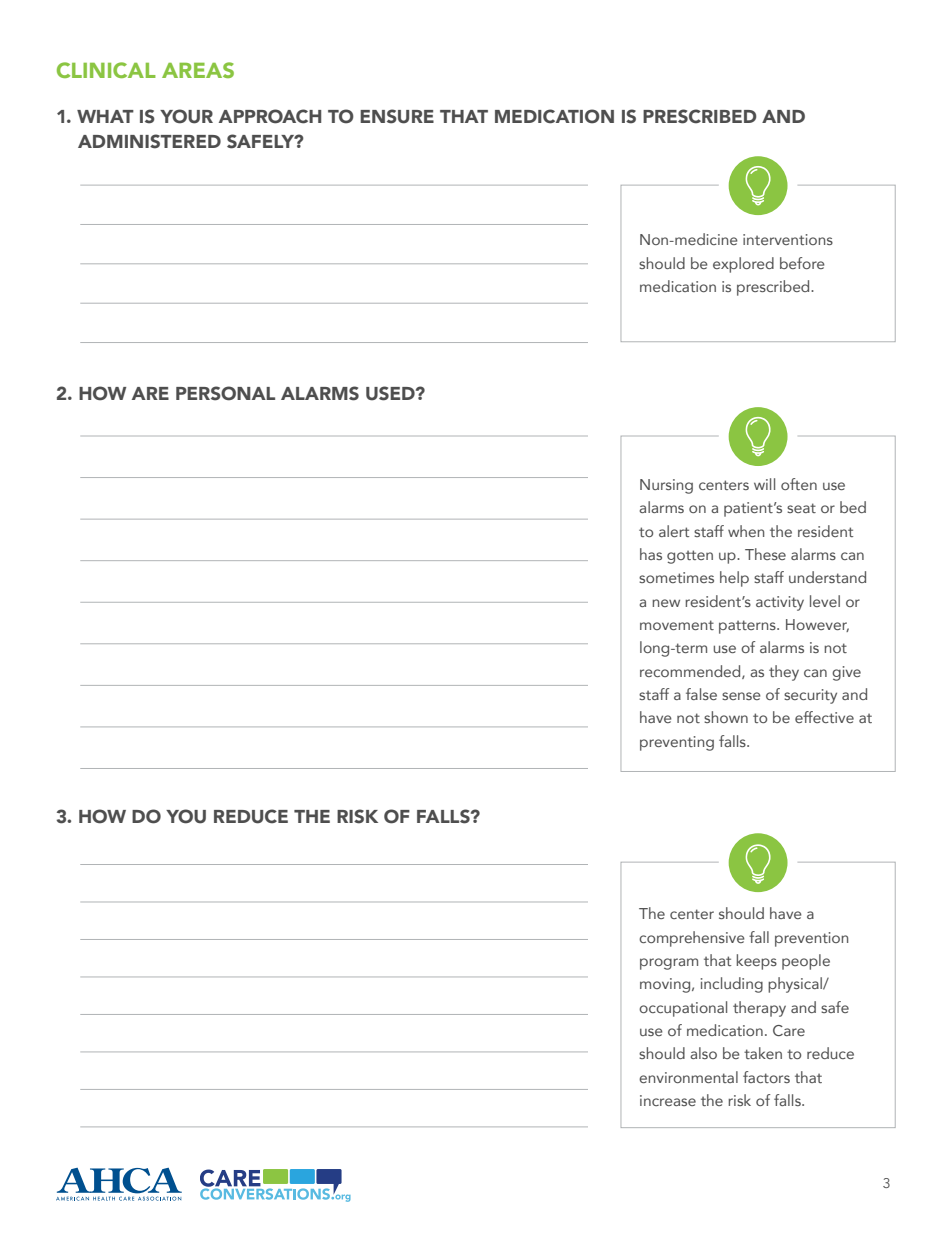 The image size is (952, 1233). I want to click on interventions, so click(788, 239).
